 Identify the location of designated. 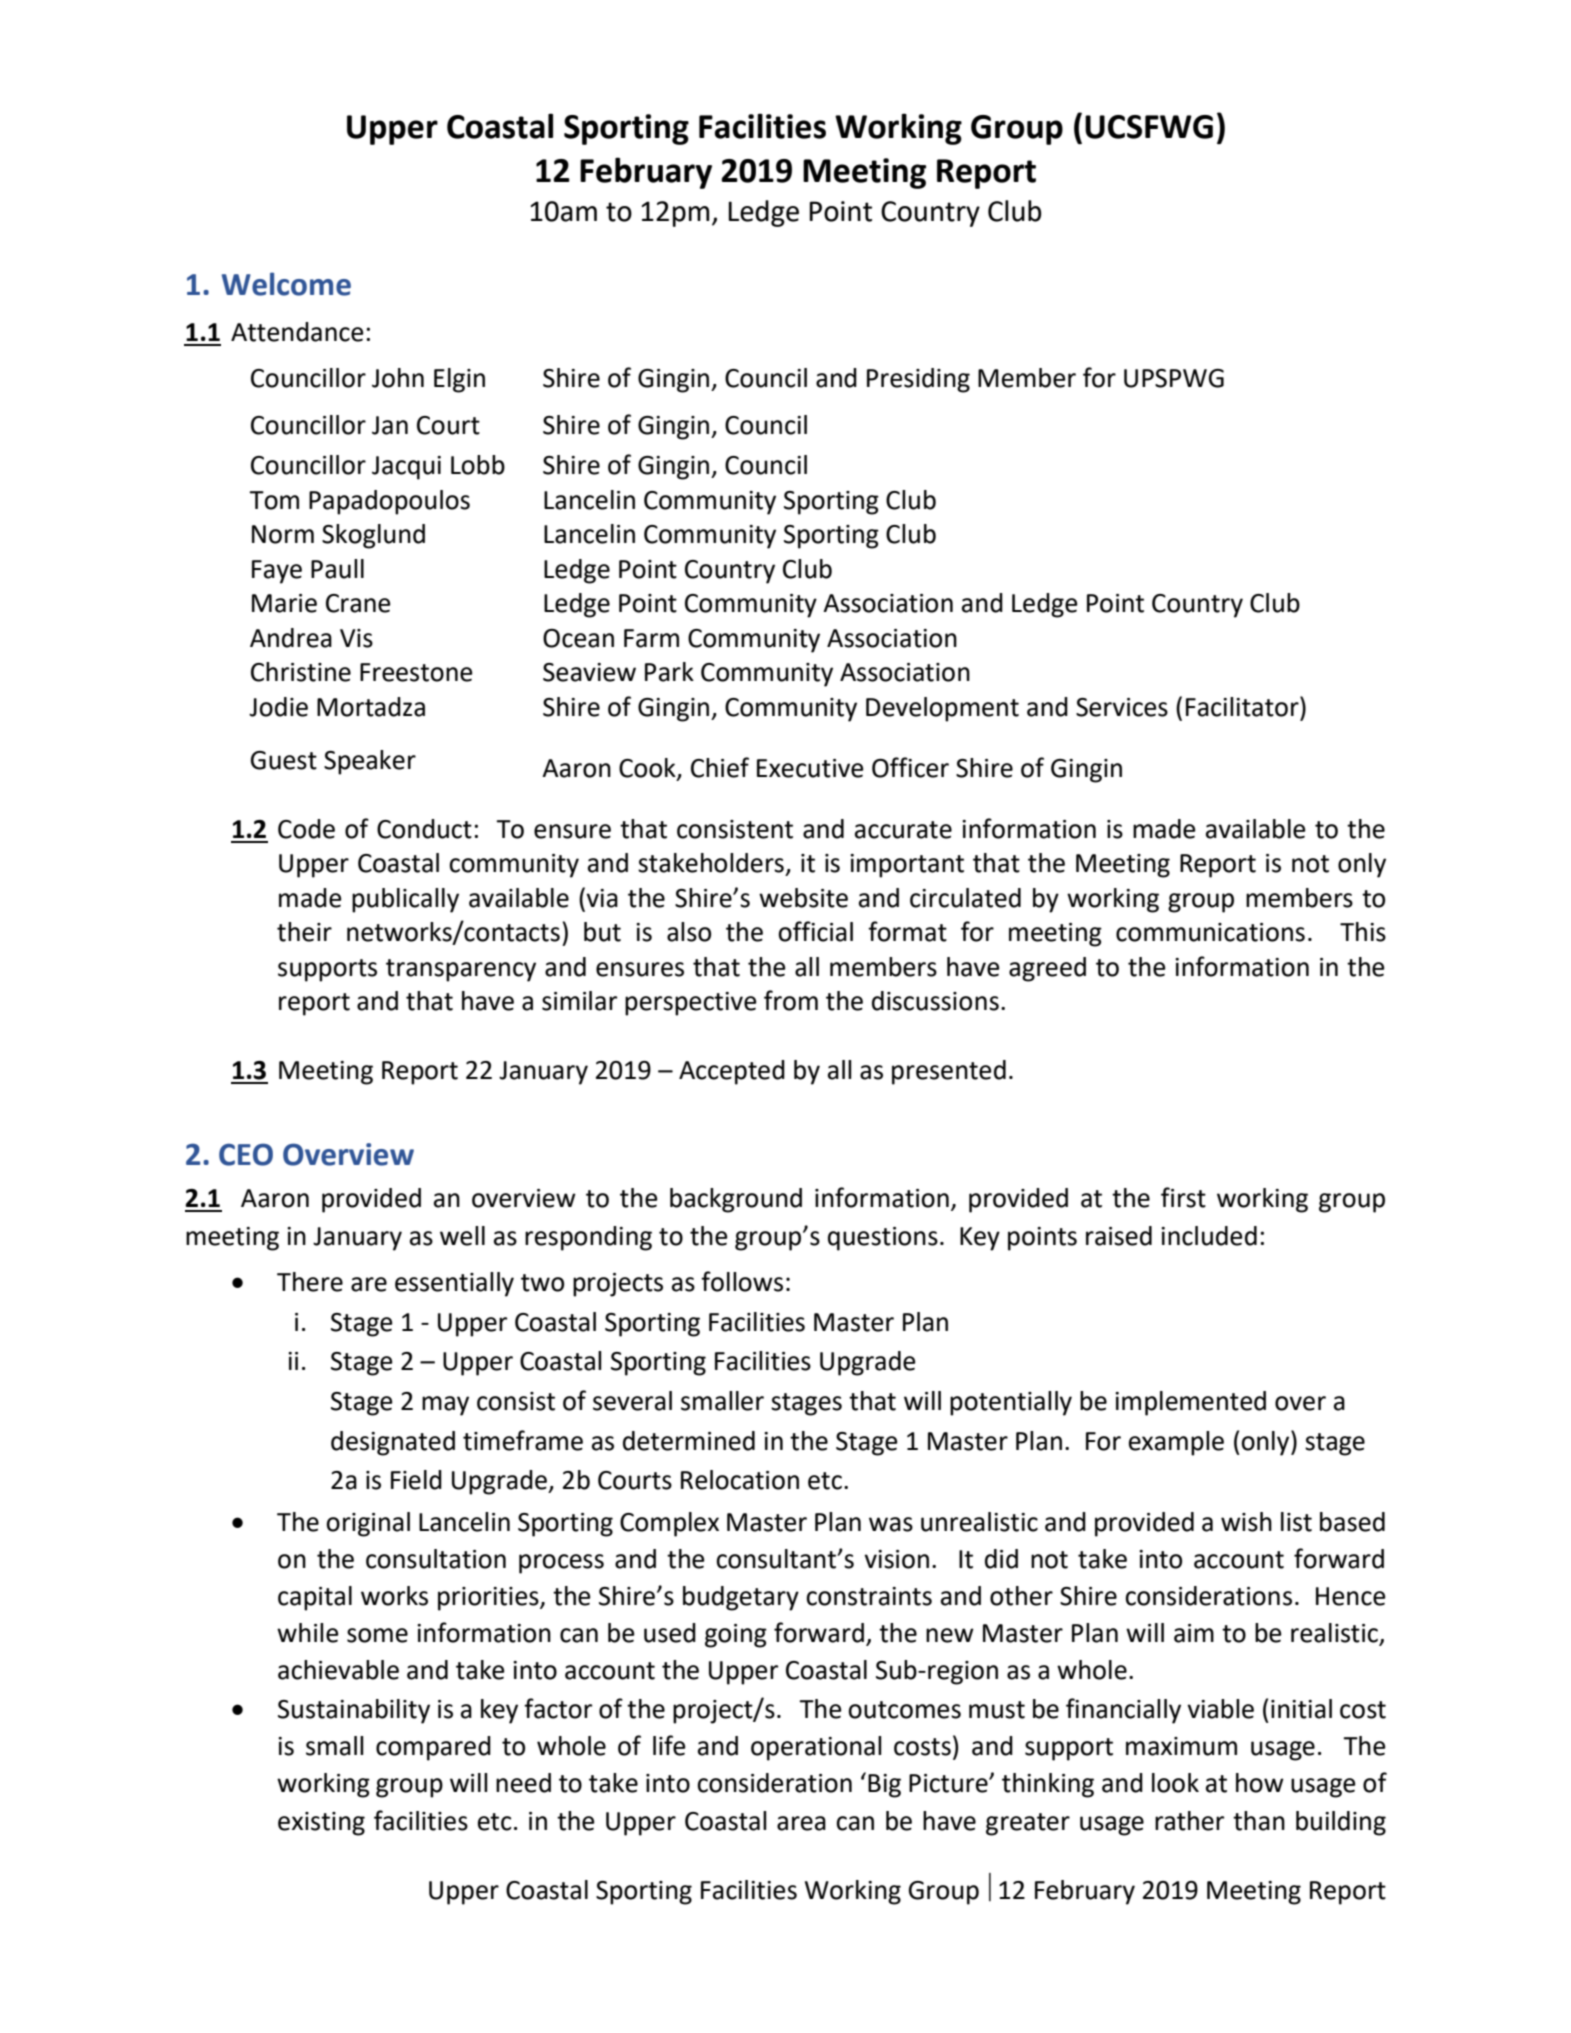
(393, 1443).
